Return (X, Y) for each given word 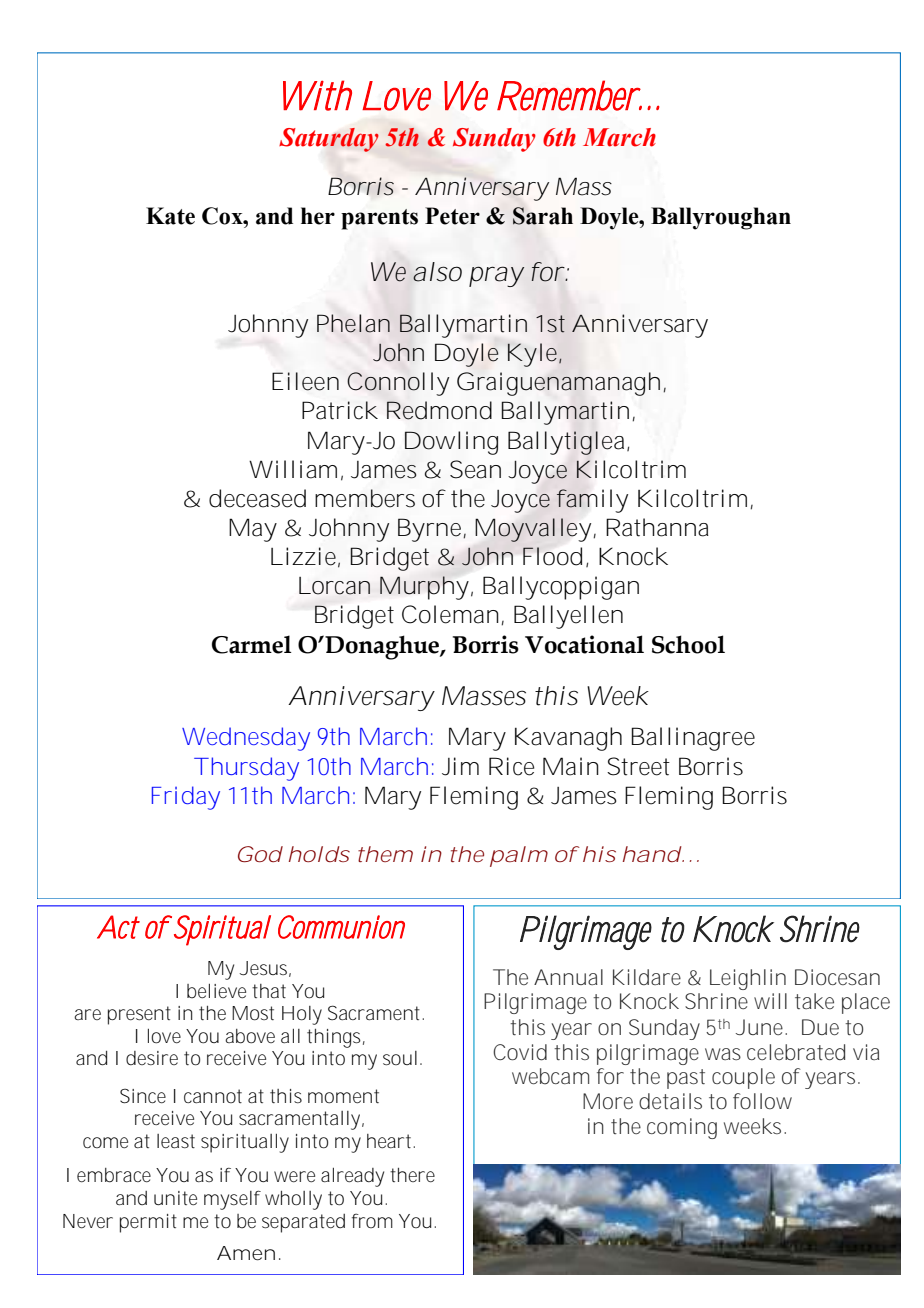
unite (175, 1198)
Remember (569, 95)
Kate (170, 216)
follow (762, 1101)
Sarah (543, 216)
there (412, 1175)
